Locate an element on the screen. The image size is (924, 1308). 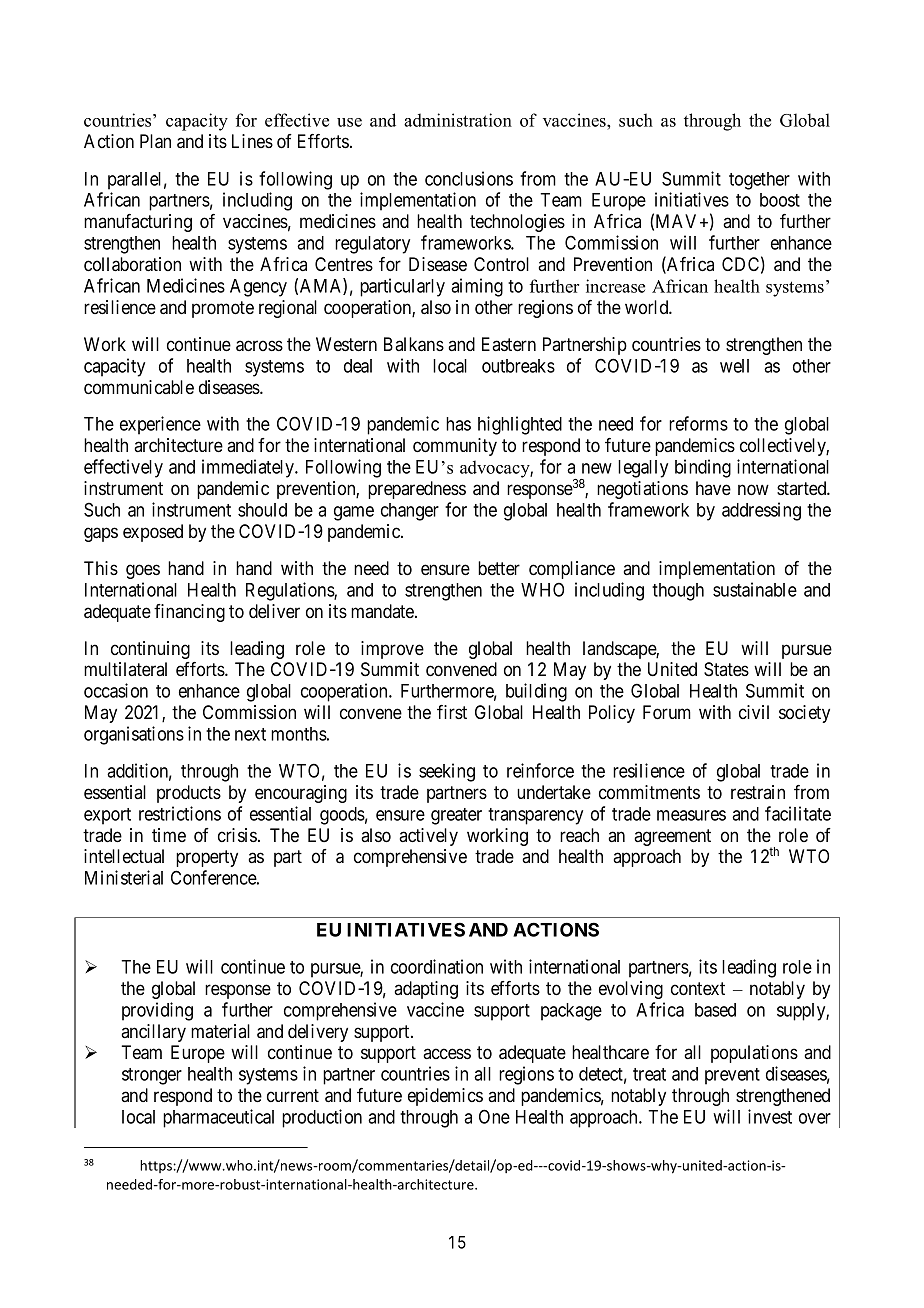
financing is located at coordinates (189, 613).
